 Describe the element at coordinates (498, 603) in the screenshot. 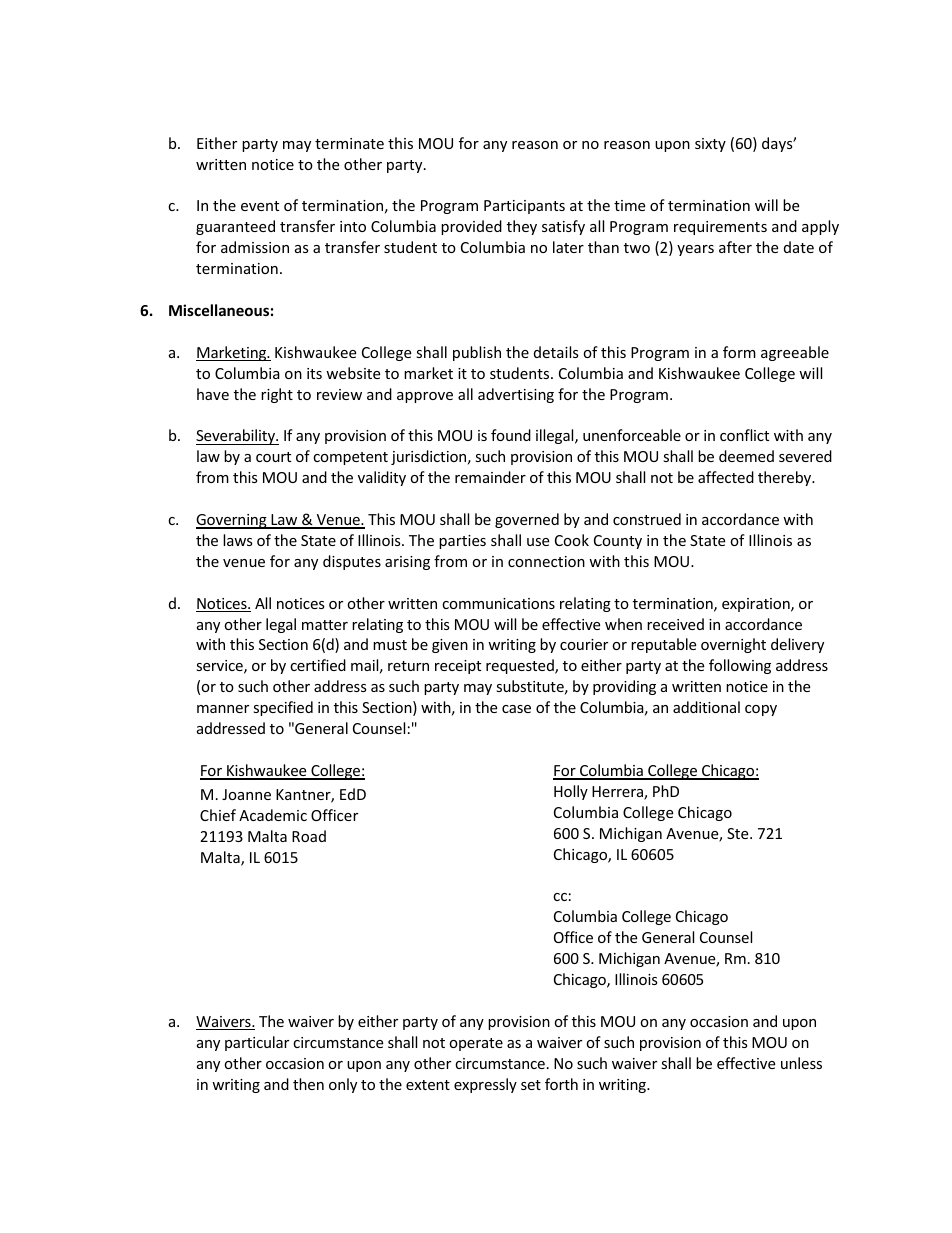

I see `communications` at that location.
